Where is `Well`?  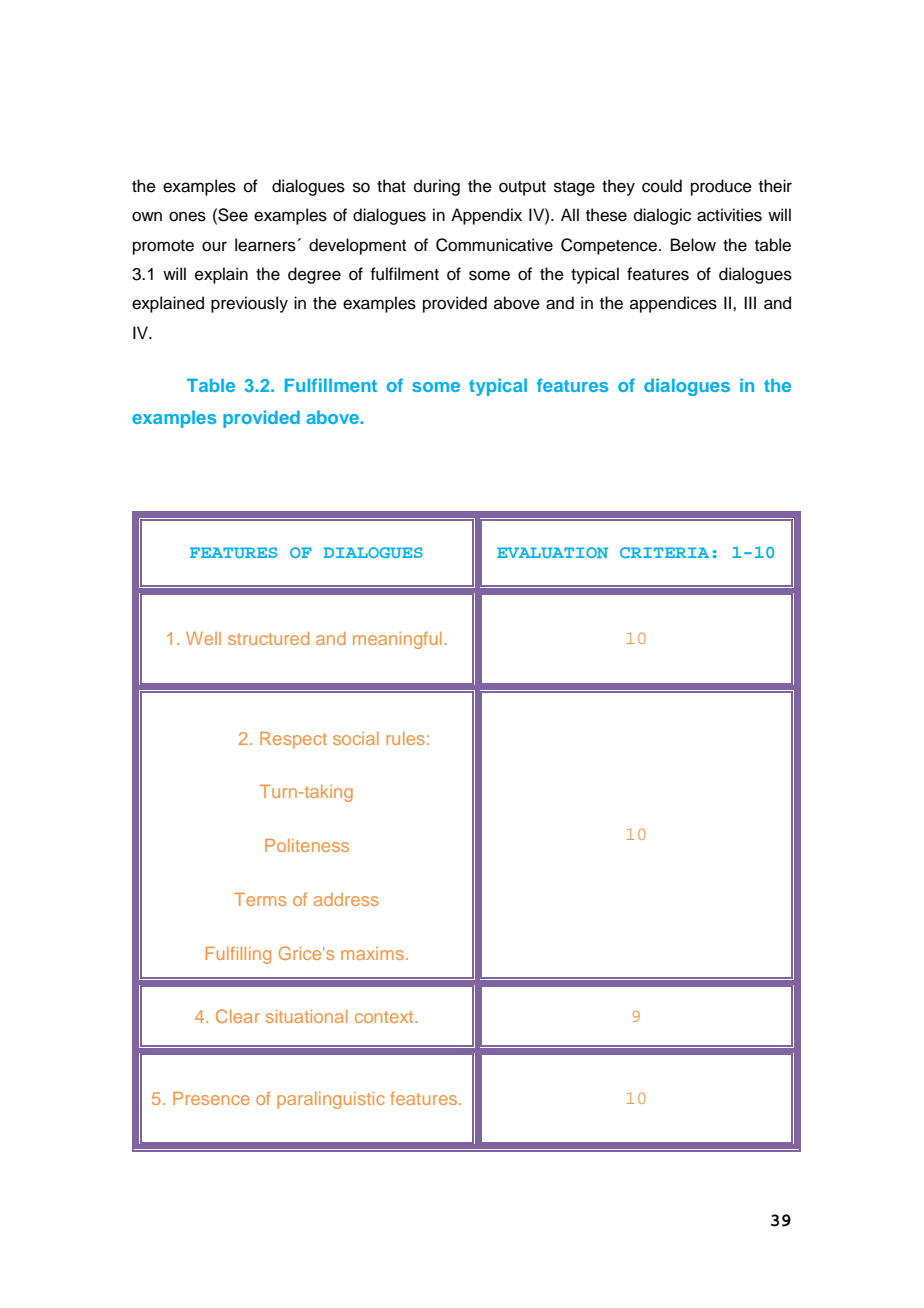
Well is located at coordinates (203, 638).
